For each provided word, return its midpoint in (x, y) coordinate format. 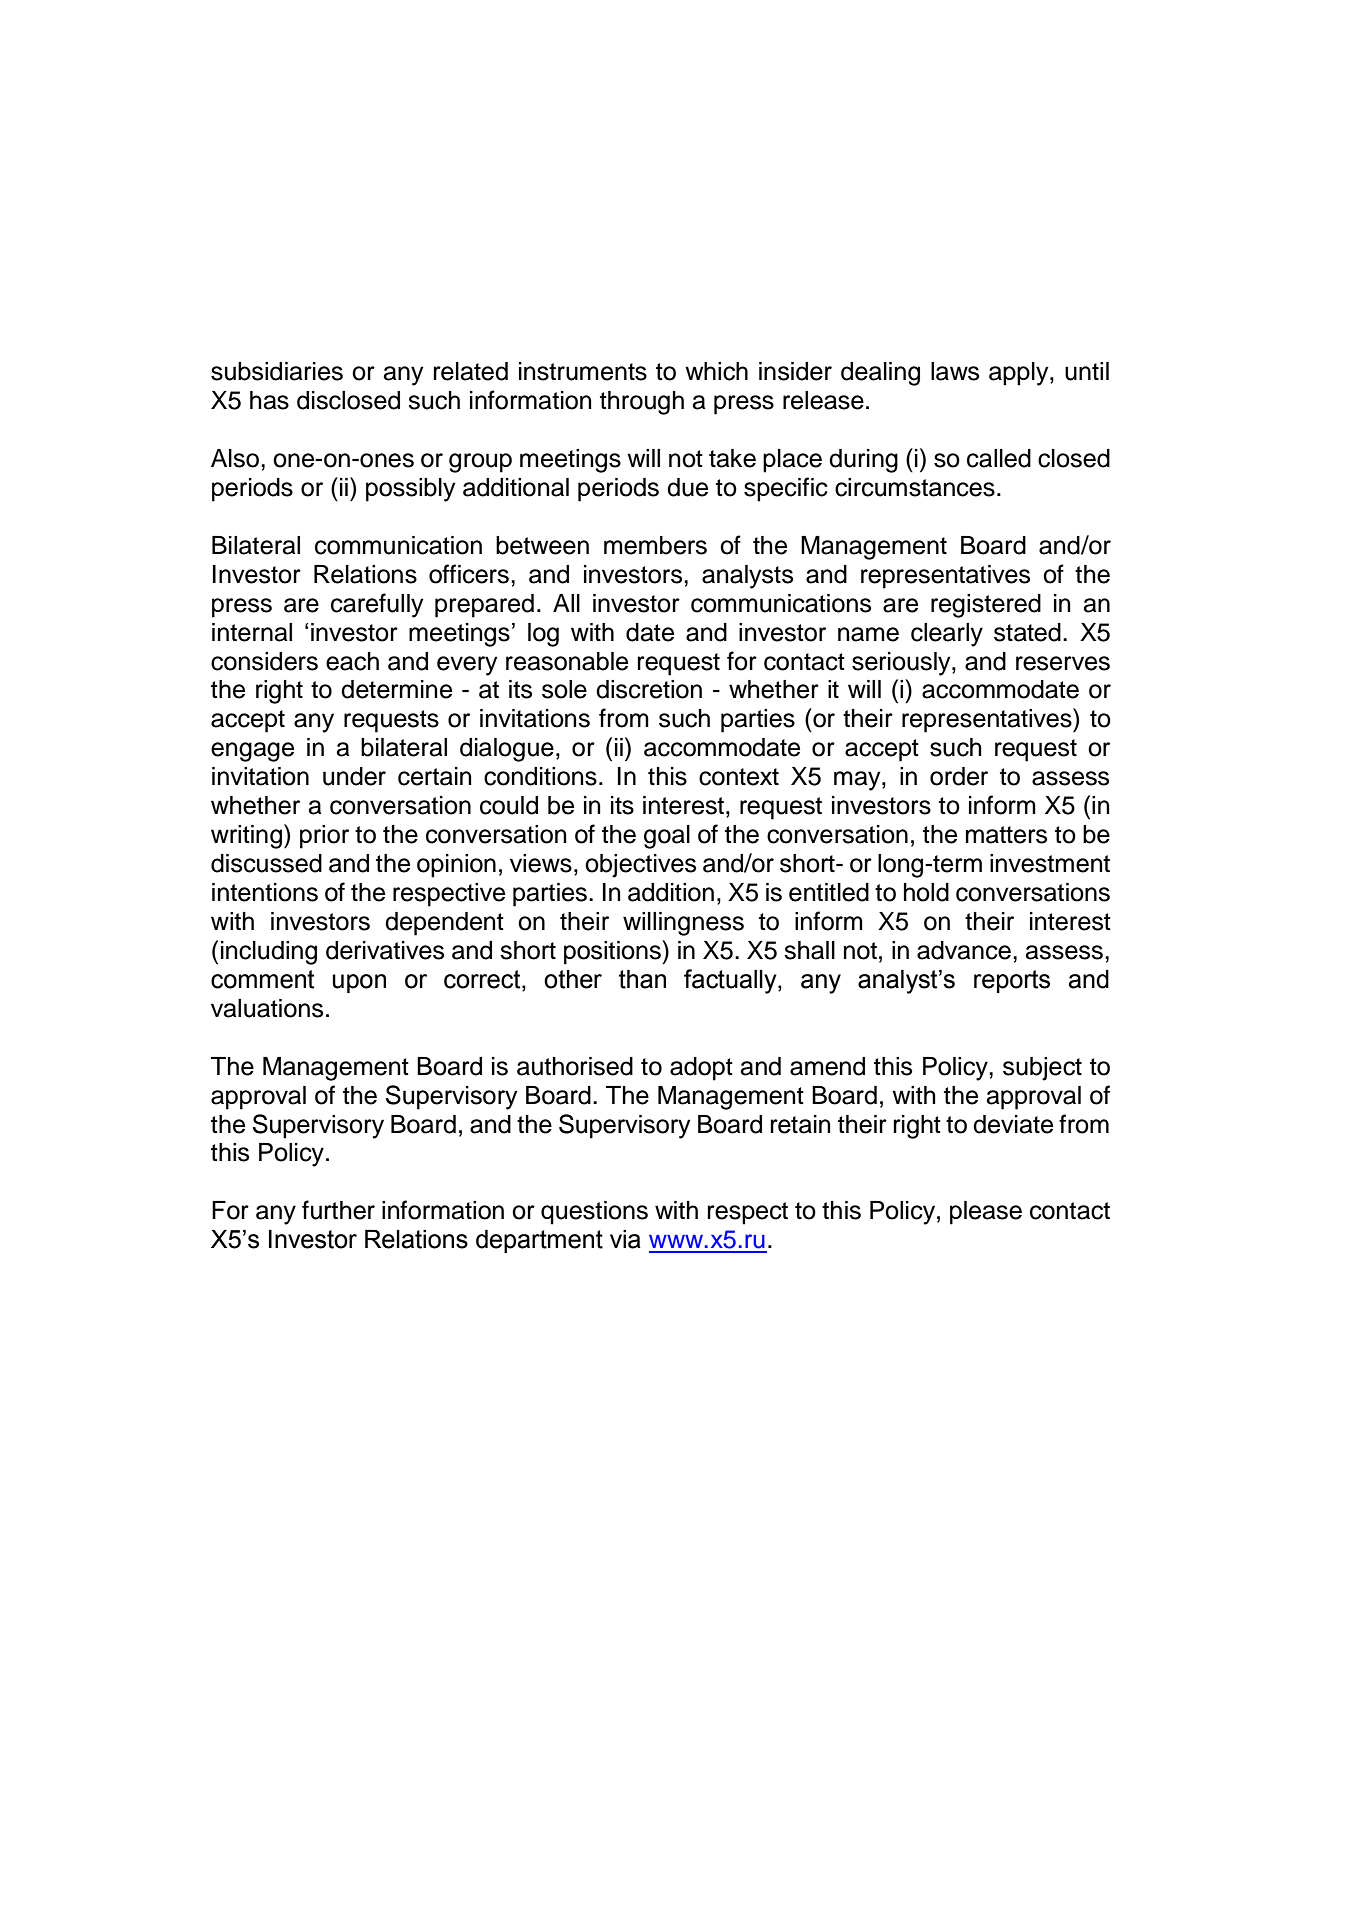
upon (359, 983)
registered (986, 606)
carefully (377, 605)
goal (667, 837)
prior (324, 837)
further (338, 1210)
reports (1012, 981)
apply (1020, 374)
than (642, 979)
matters (1006, 835)
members (655, 545)
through (642, 403)
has (269, 400)
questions (594, 1213)
